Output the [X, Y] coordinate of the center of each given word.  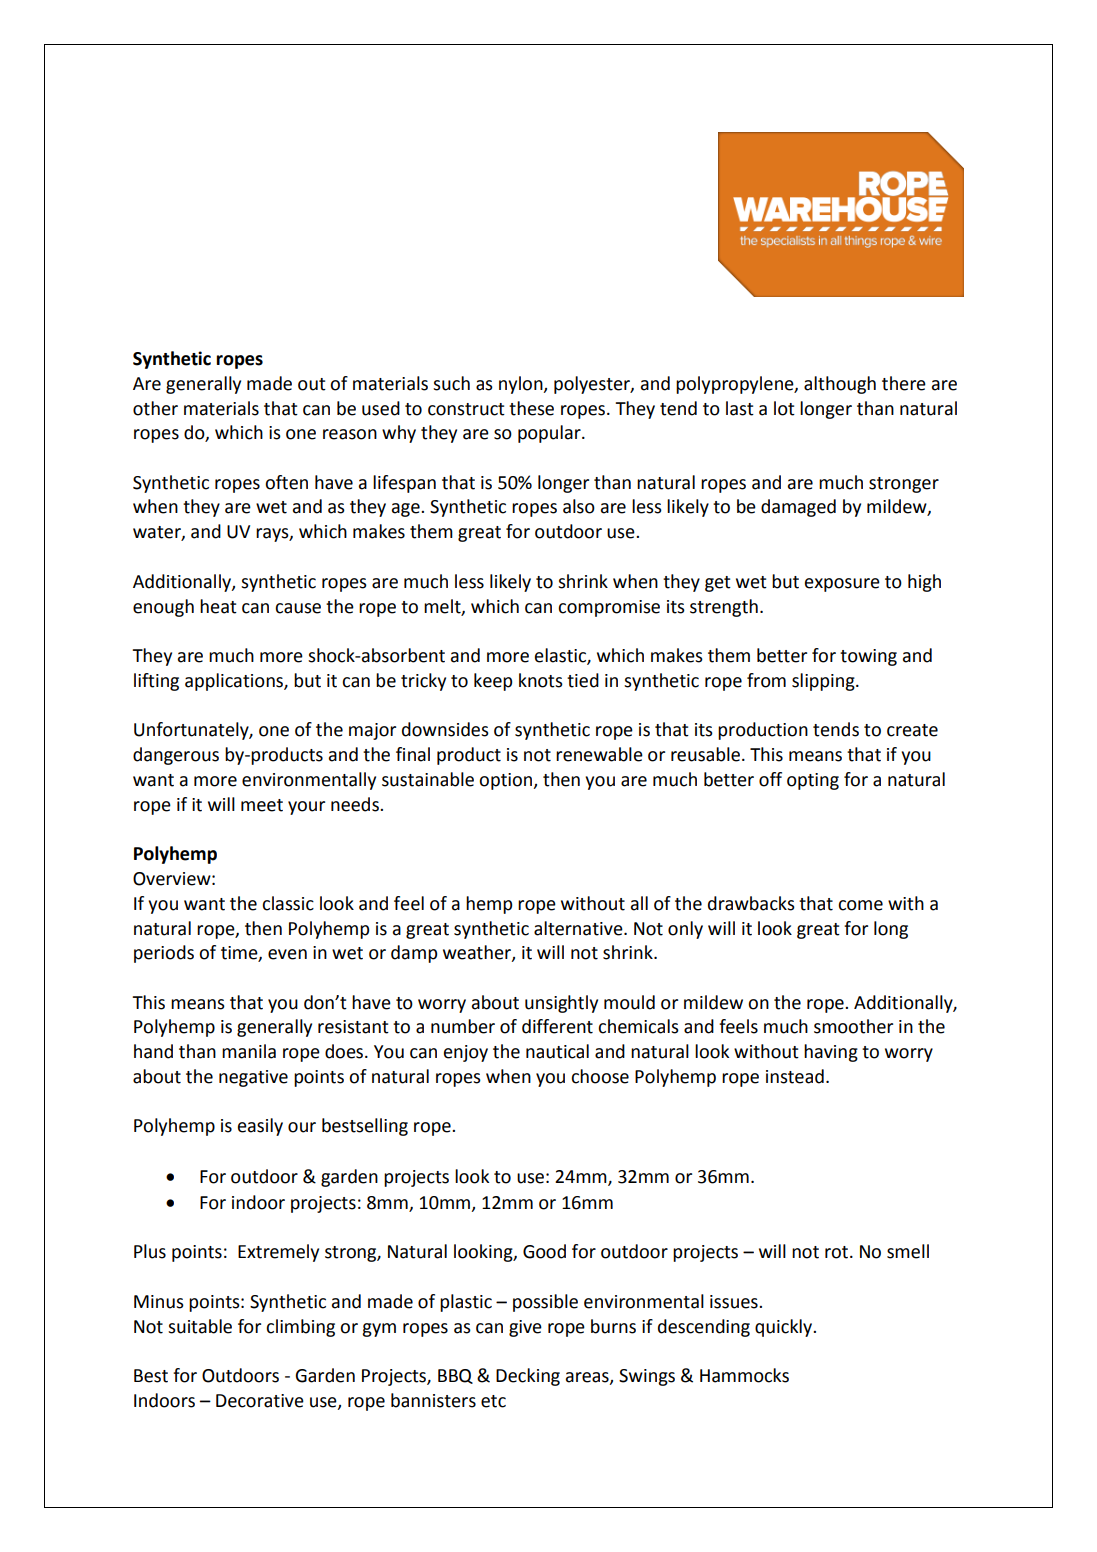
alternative [579, 928]
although [840, 385]
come [860, 905]
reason [350, 434]
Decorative [260, 1401]
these [531, 408]
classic [288, 903]
